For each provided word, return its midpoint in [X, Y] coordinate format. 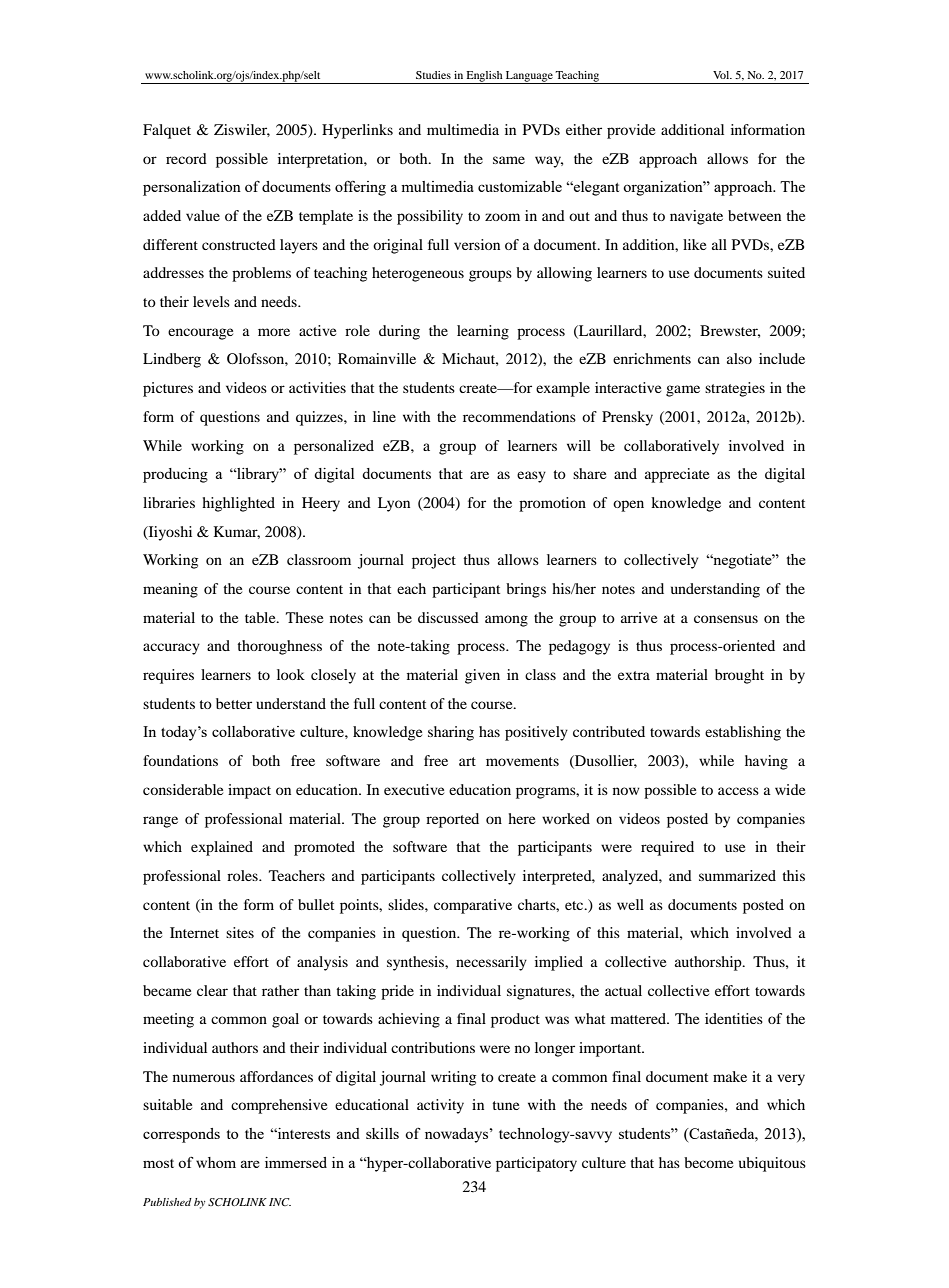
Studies [433, 75]
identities [734, 1018]
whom [216, 1162]
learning [483, 332]
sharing [451, 733]
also [739, 358]
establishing [743, 733]
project [434, 561]
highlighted [238, 504]
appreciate [677, 475]
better [234, 703]
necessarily [491, 963]
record [186, 158]
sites [240, 932]
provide [631, 131]
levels [211, 301]
